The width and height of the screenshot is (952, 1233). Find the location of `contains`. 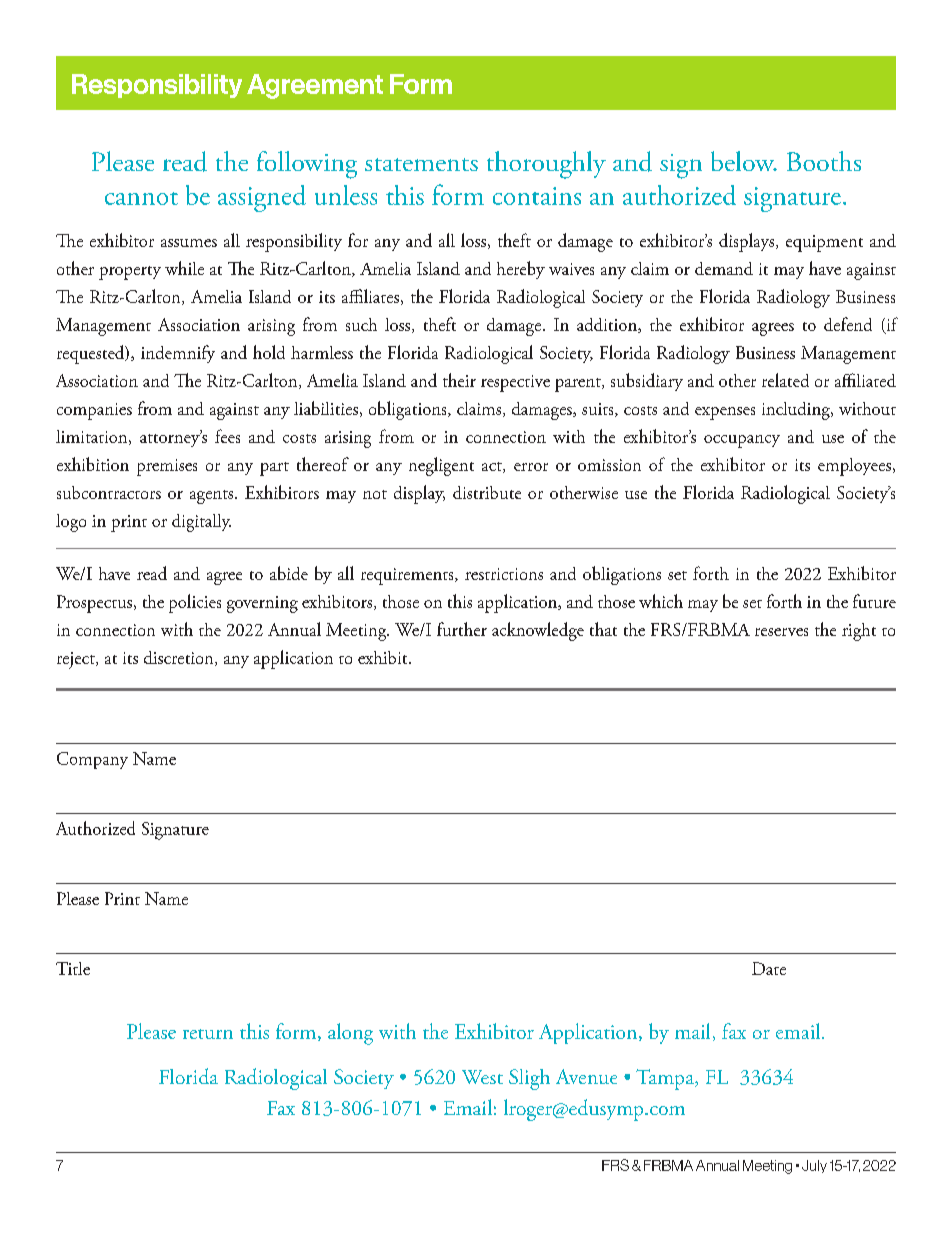

contains is located at coordinates (537, 196).
